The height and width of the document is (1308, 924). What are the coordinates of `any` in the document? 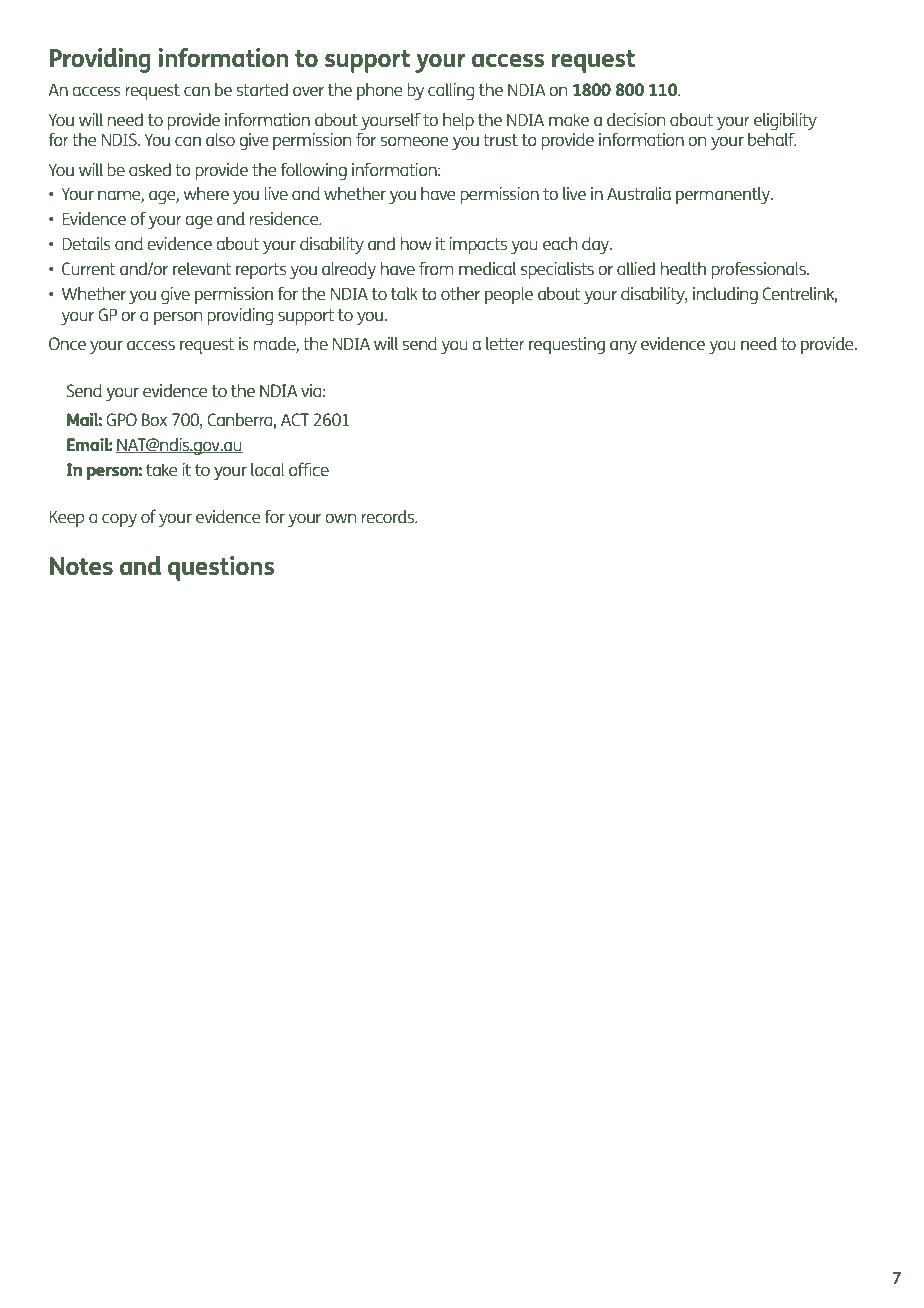 It's located at (623, 347).
